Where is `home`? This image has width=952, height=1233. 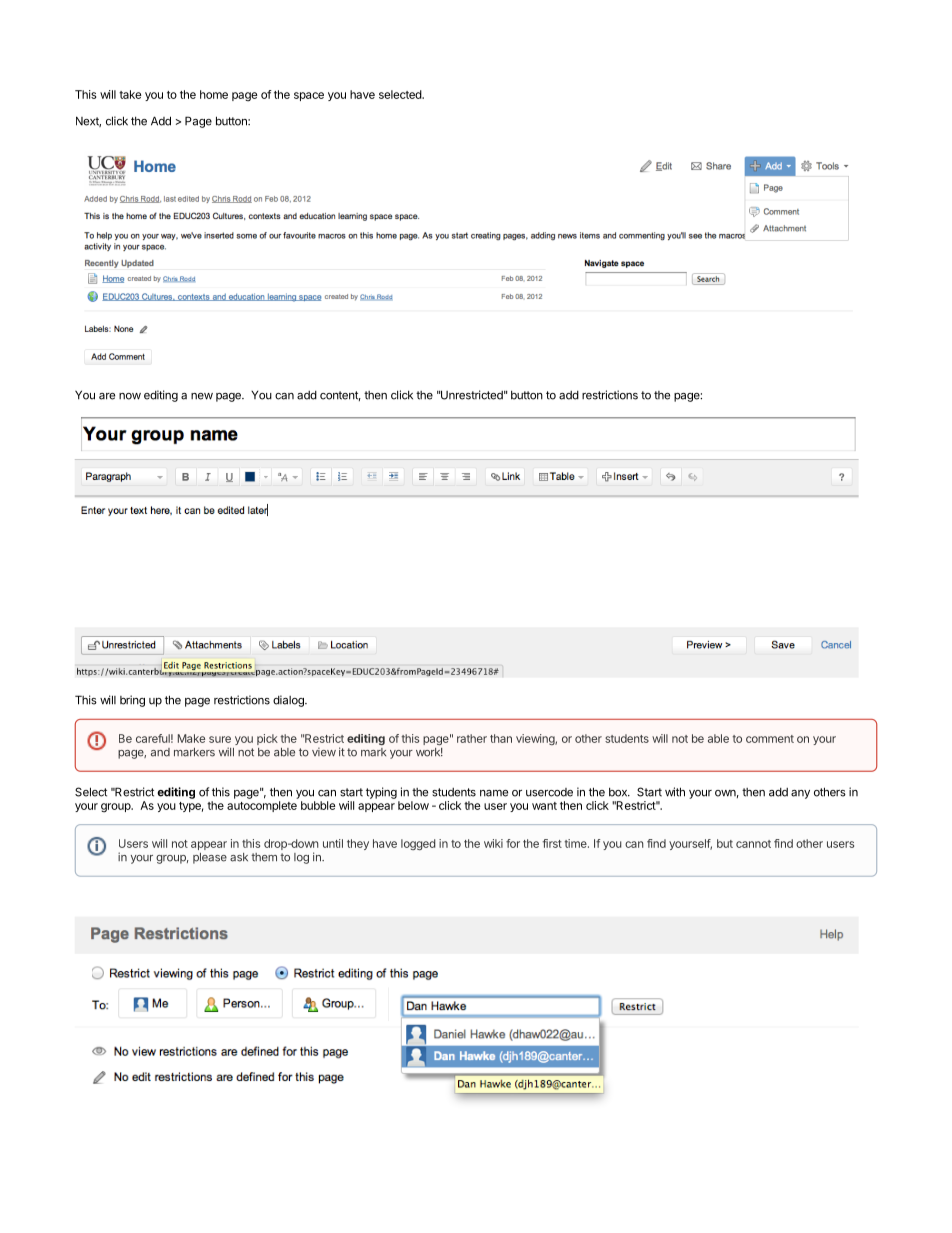 home is located at coordinates (214, 94).
